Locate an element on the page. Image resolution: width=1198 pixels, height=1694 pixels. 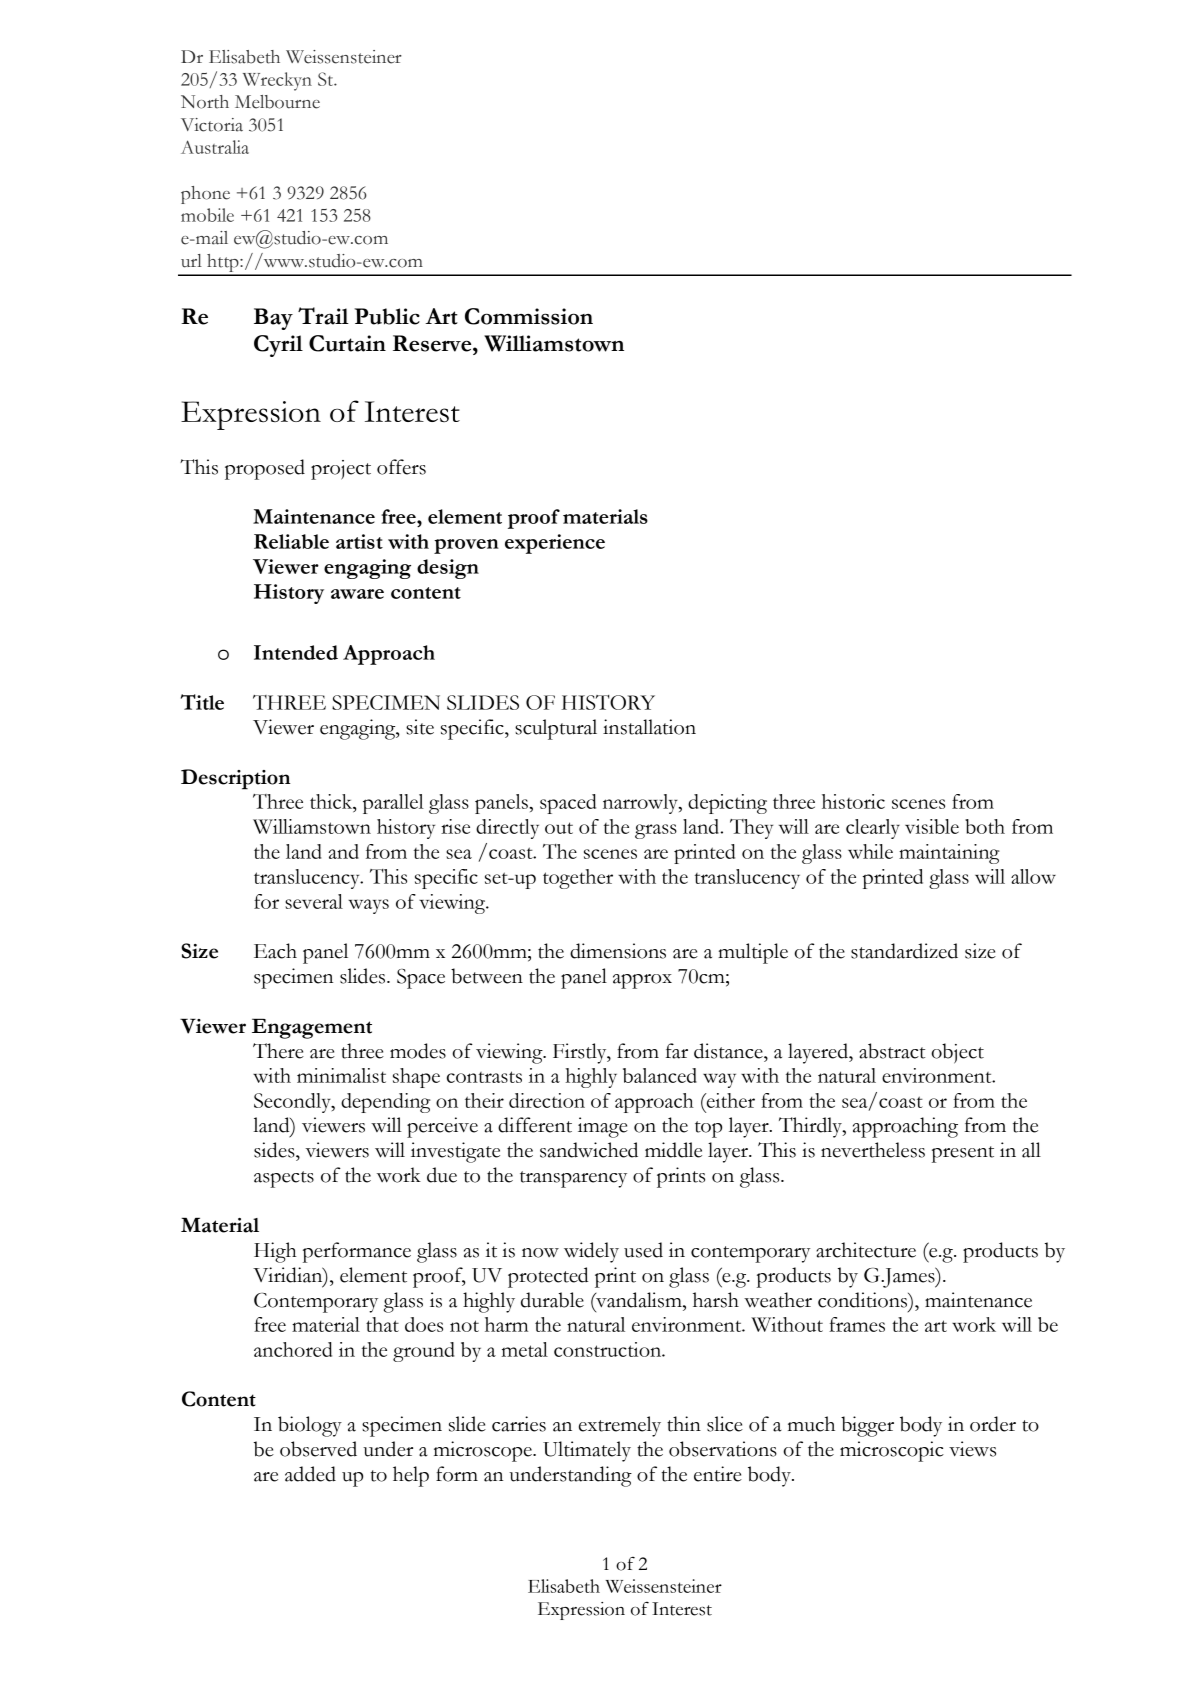
narrowly is located at coordinates (641, 804).
